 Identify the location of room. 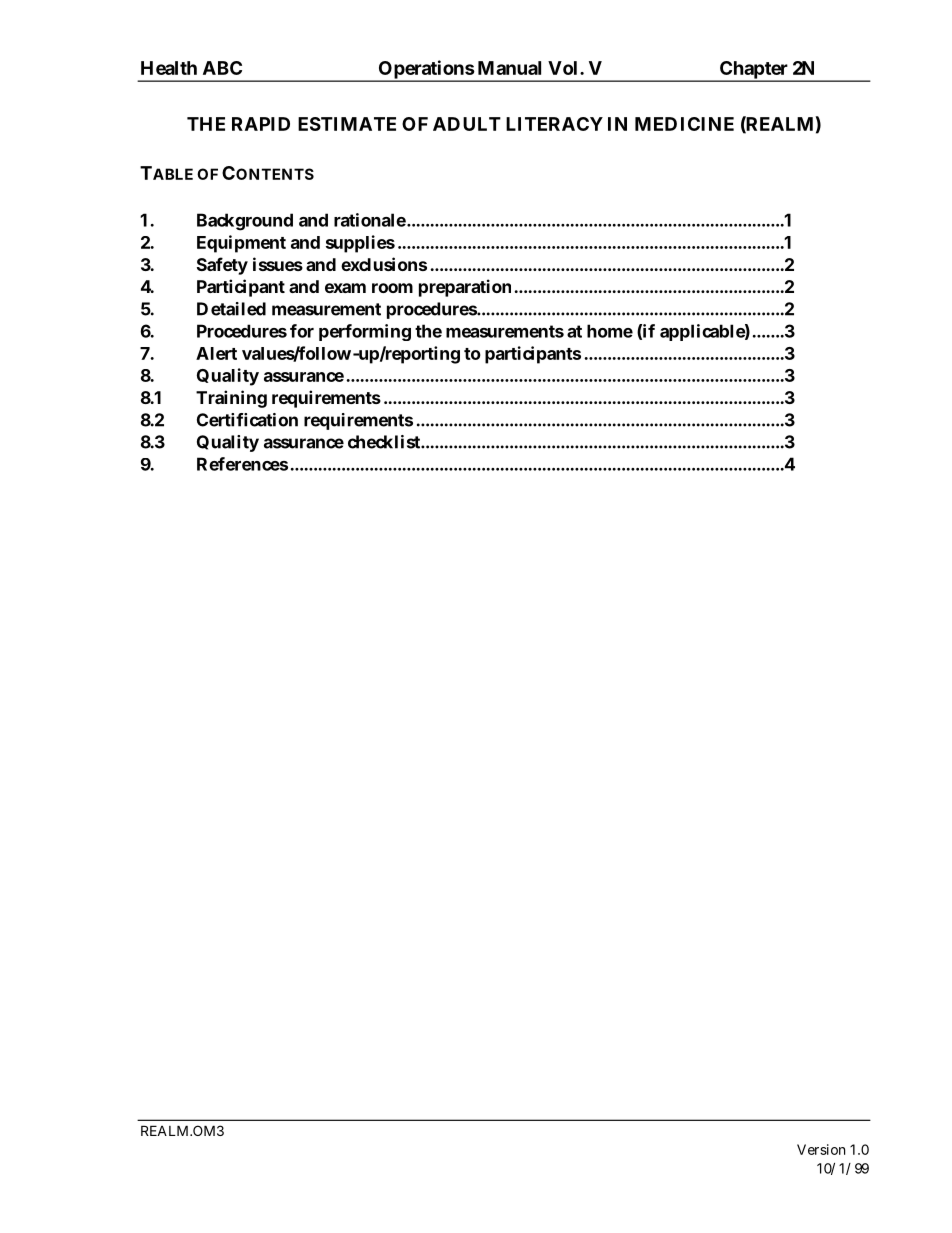
(392, 288).
